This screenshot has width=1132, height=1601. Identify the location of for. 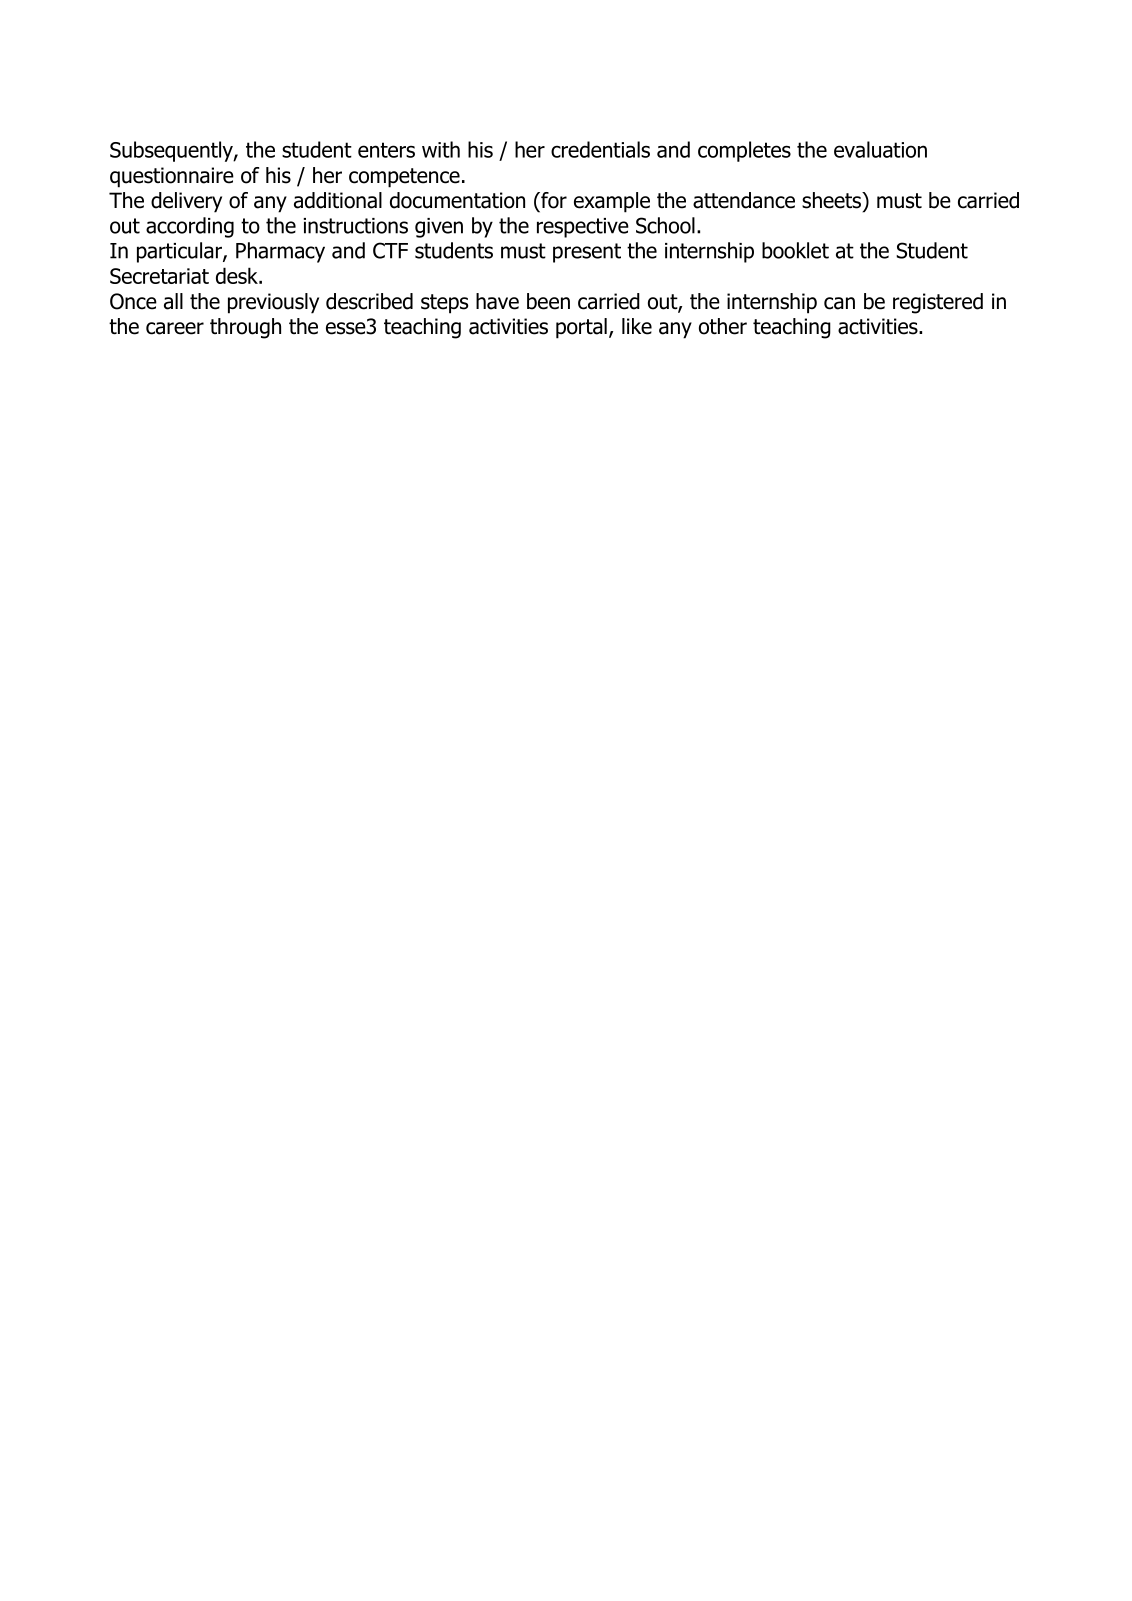
(553, 200).
